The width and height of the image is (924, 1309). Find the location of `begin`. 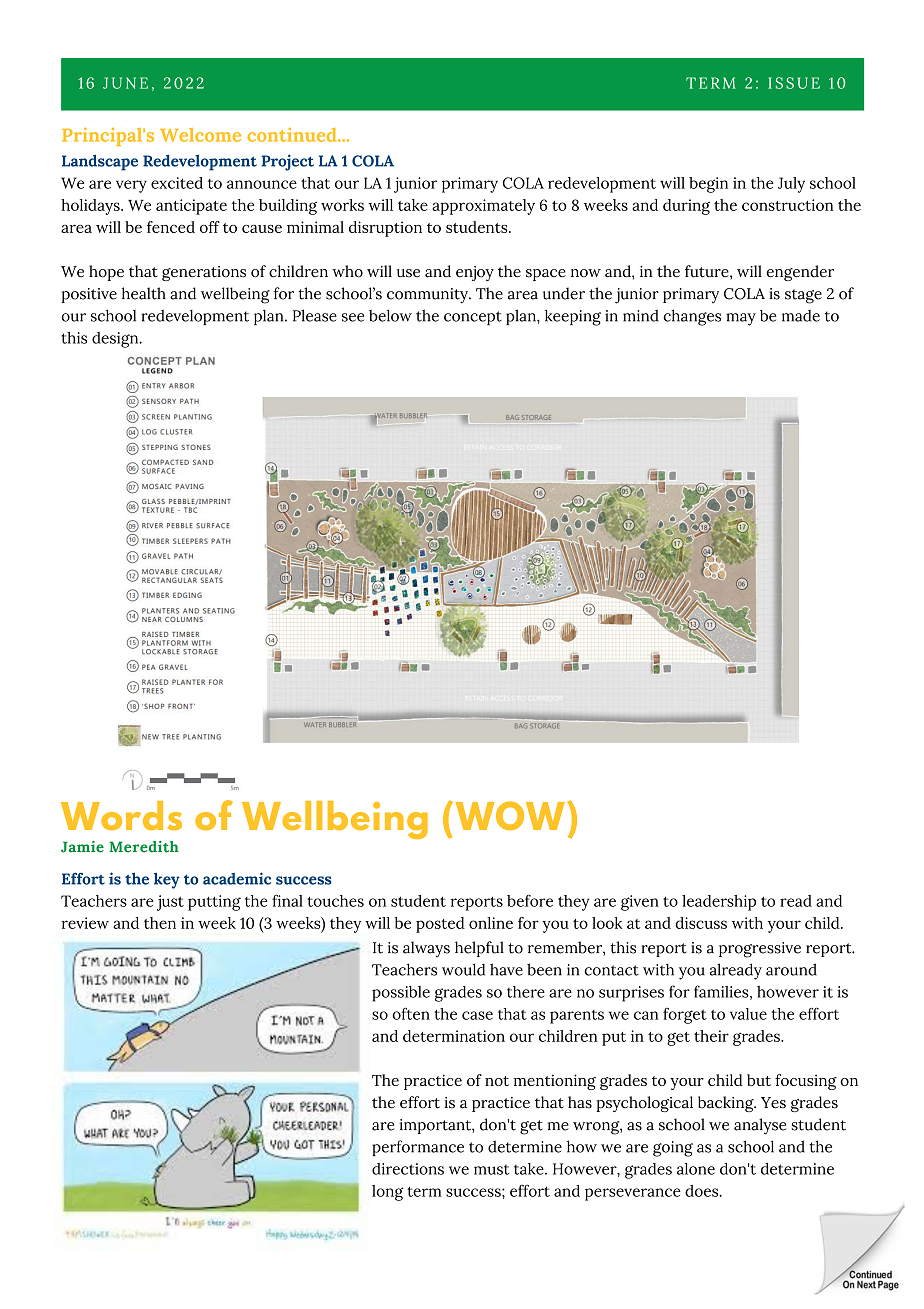

begin is located at coordinates (708, 185).
